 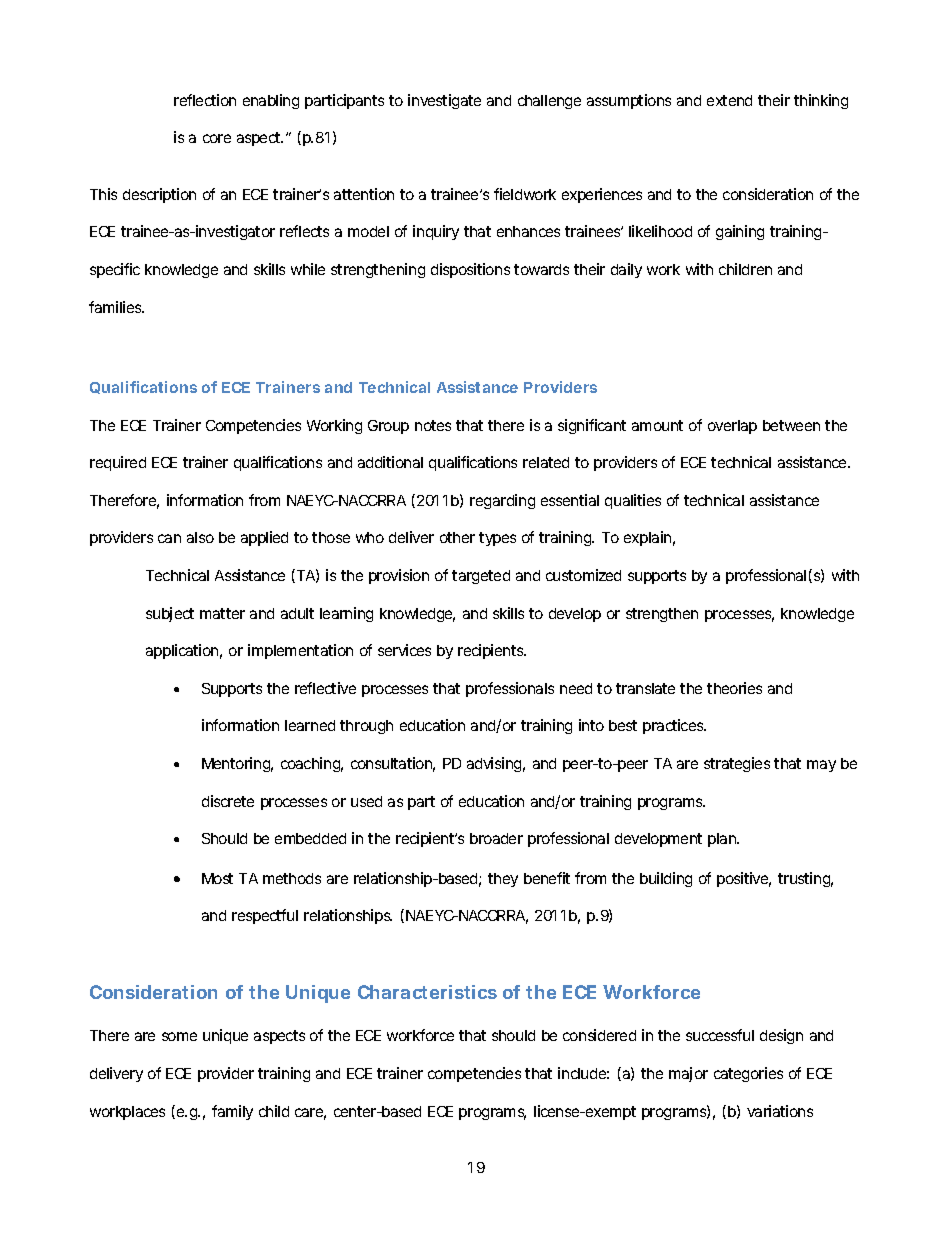 I want to click on targeted, so click(x=481, y=577).
